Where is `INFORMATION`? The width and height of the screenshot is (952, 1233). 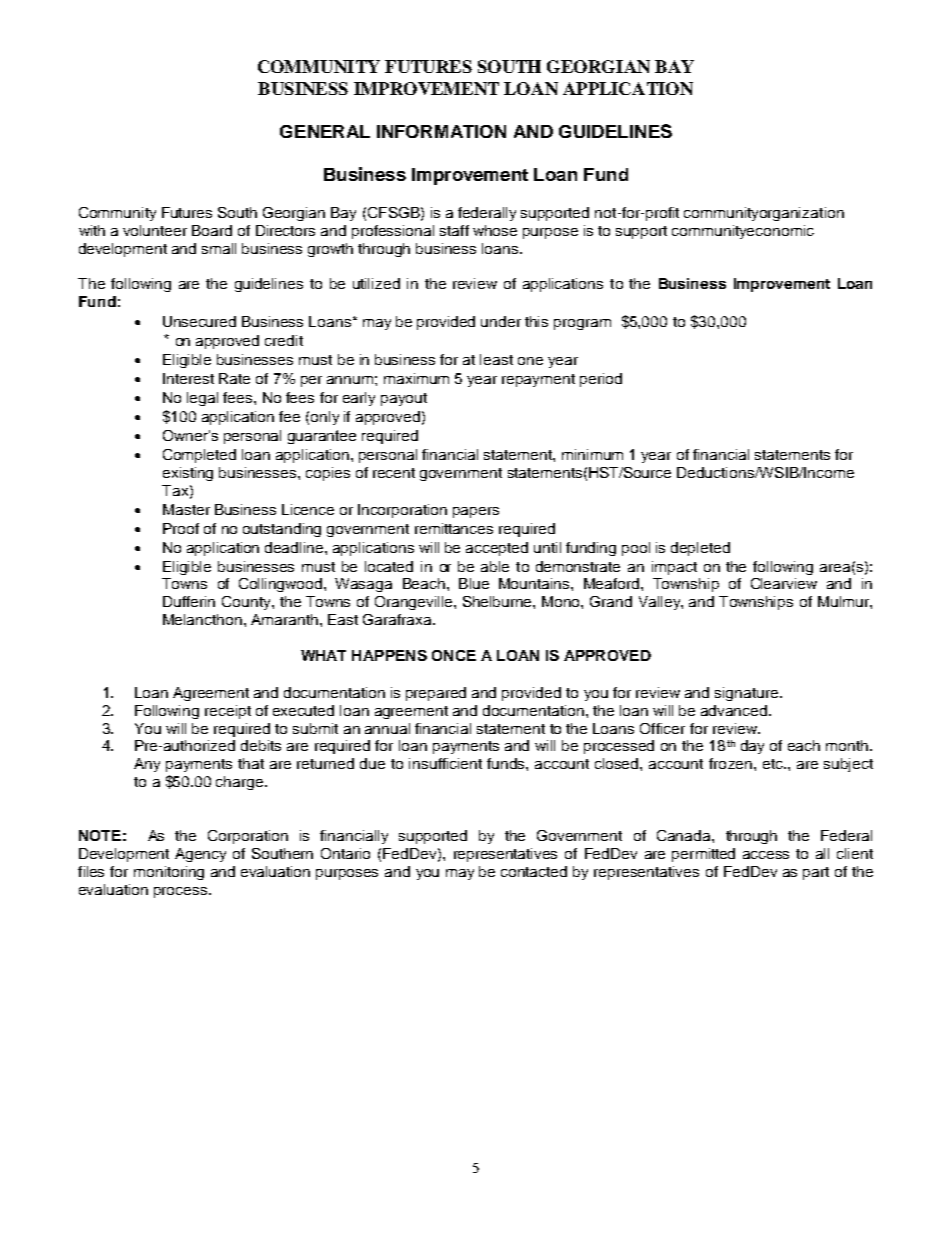 INFORMATION is located at coordinates (441, 131).
